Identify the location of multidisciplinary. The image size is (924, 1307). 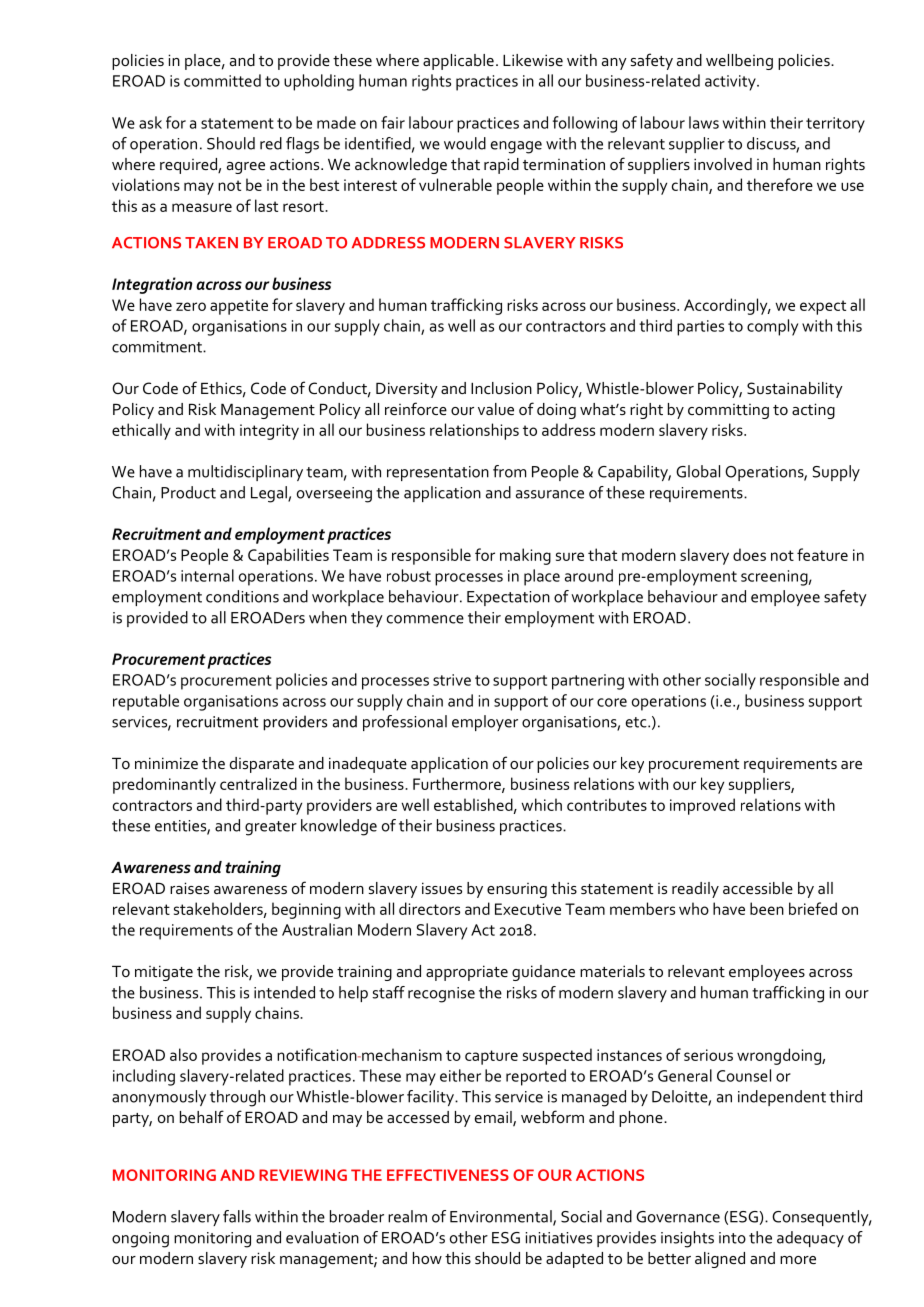
(245, 473).
